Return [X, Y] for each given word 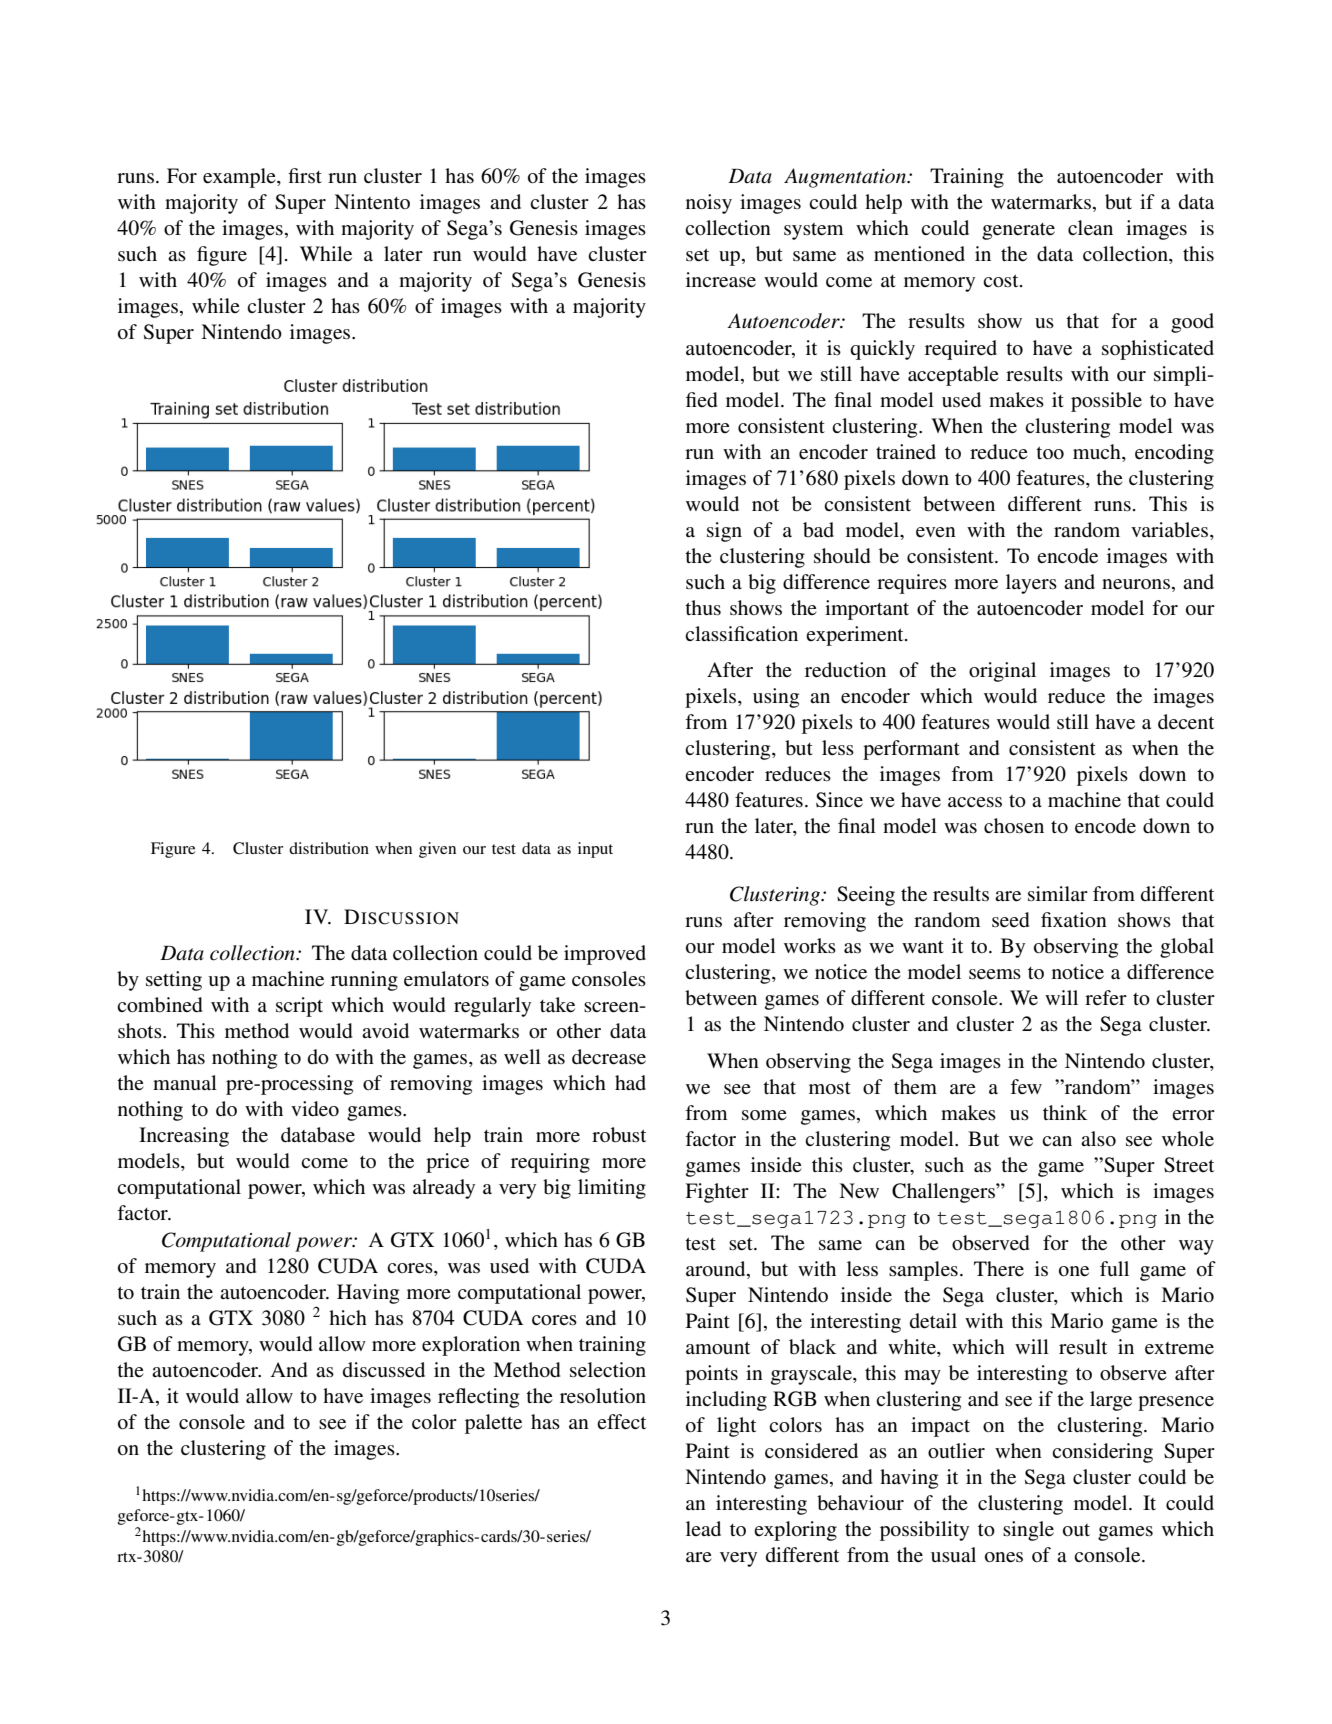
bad [818, 530]
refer [1106, 997]
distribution [329, 848]
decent [1186, 722]
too [1050, 453]
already [444, 1189]
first [305, 176]
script [299, 1007]
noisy [709, 204]
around [717, 1269]
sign [724, 532]
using [776, 698]
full [1114, 1268]
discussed [384, 1370]
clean [1090, 227]
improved [605, 955]
